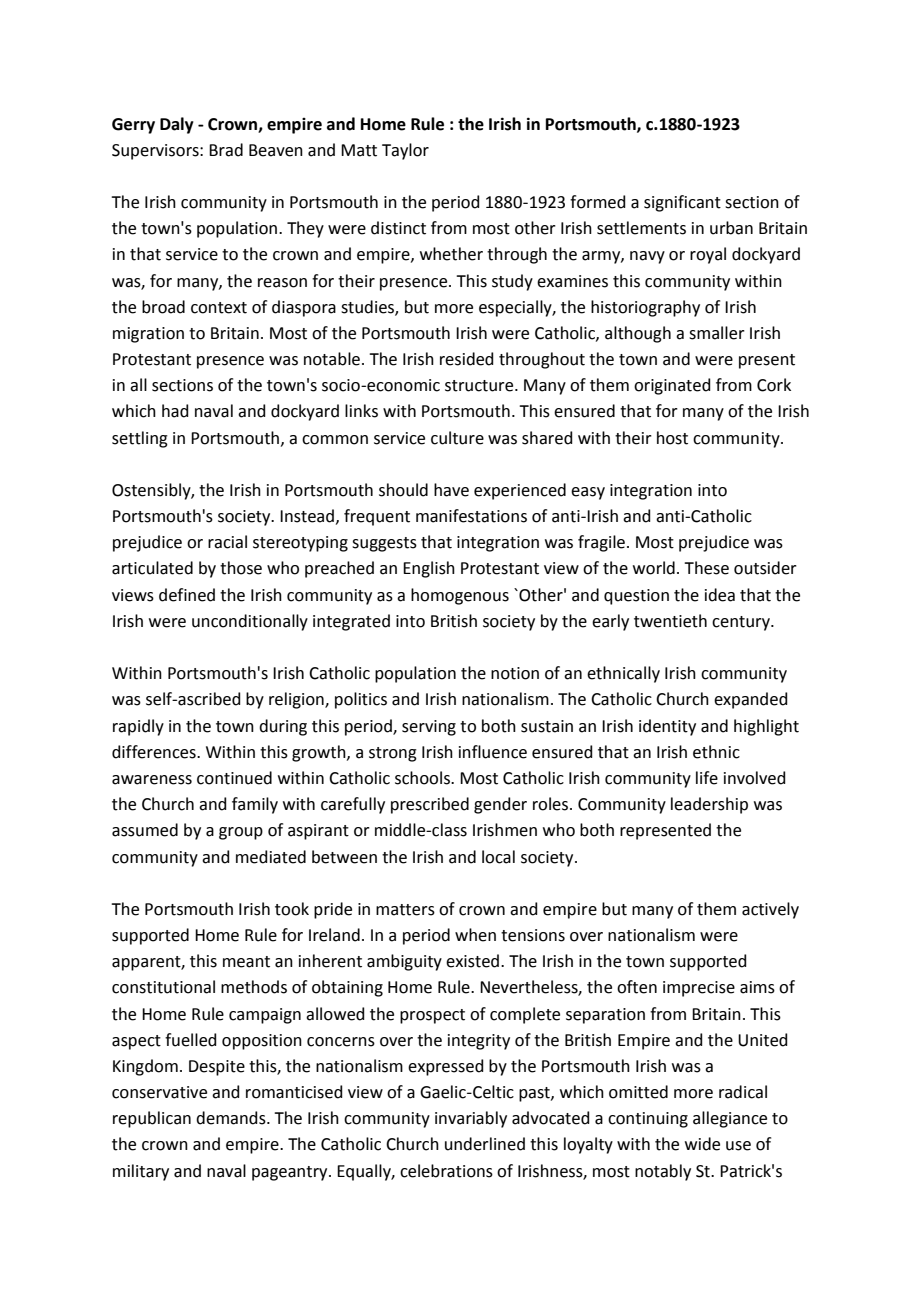 Image resolution: width=924 pixels, height=1308 pixels. What do you see at coordinates (405, 151) in the screenshot?
I see `Taylor` at bounding box center [405, 151].
